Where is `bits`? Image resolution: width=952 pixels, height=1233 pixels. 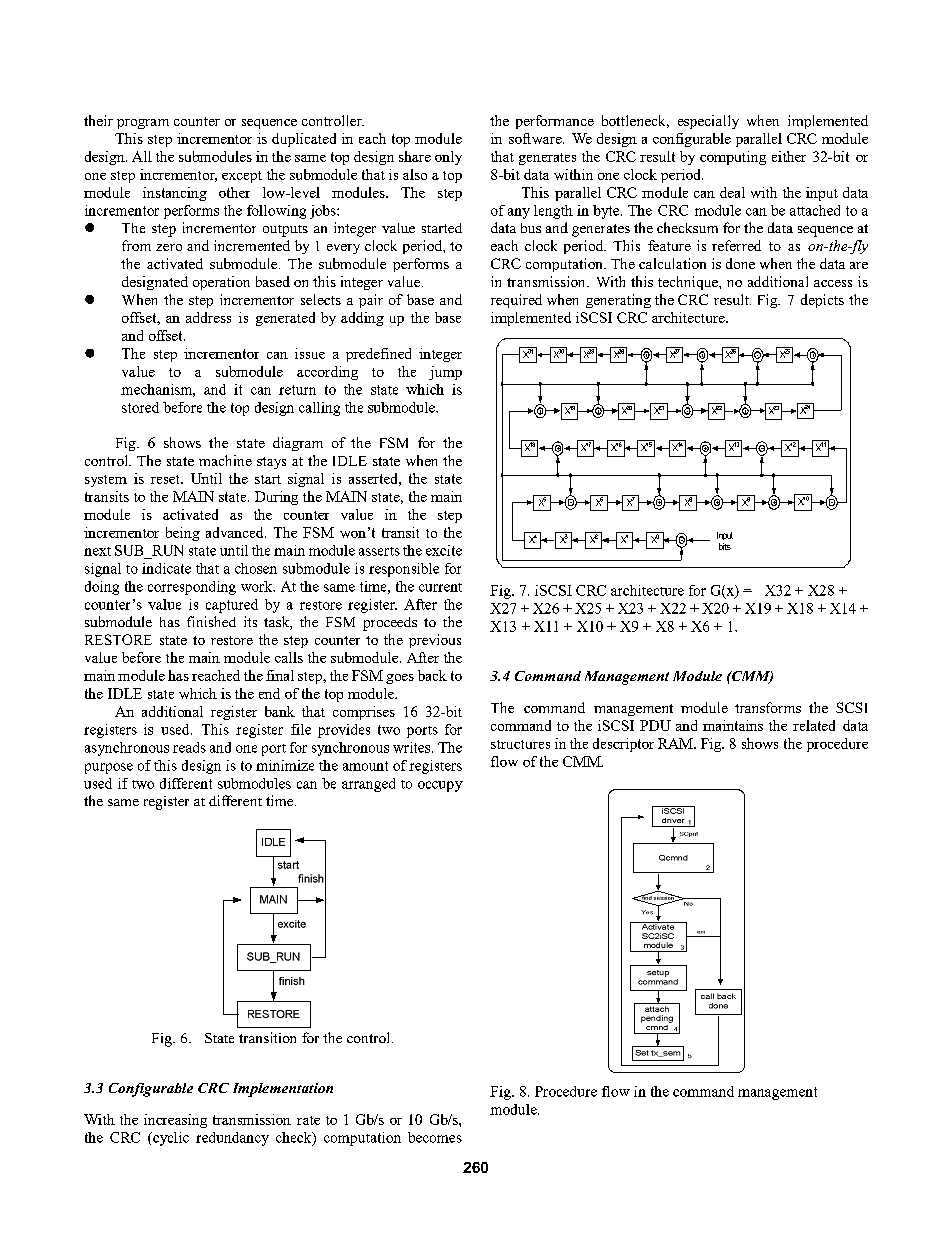
bits is located at coordinates (725, 546).
